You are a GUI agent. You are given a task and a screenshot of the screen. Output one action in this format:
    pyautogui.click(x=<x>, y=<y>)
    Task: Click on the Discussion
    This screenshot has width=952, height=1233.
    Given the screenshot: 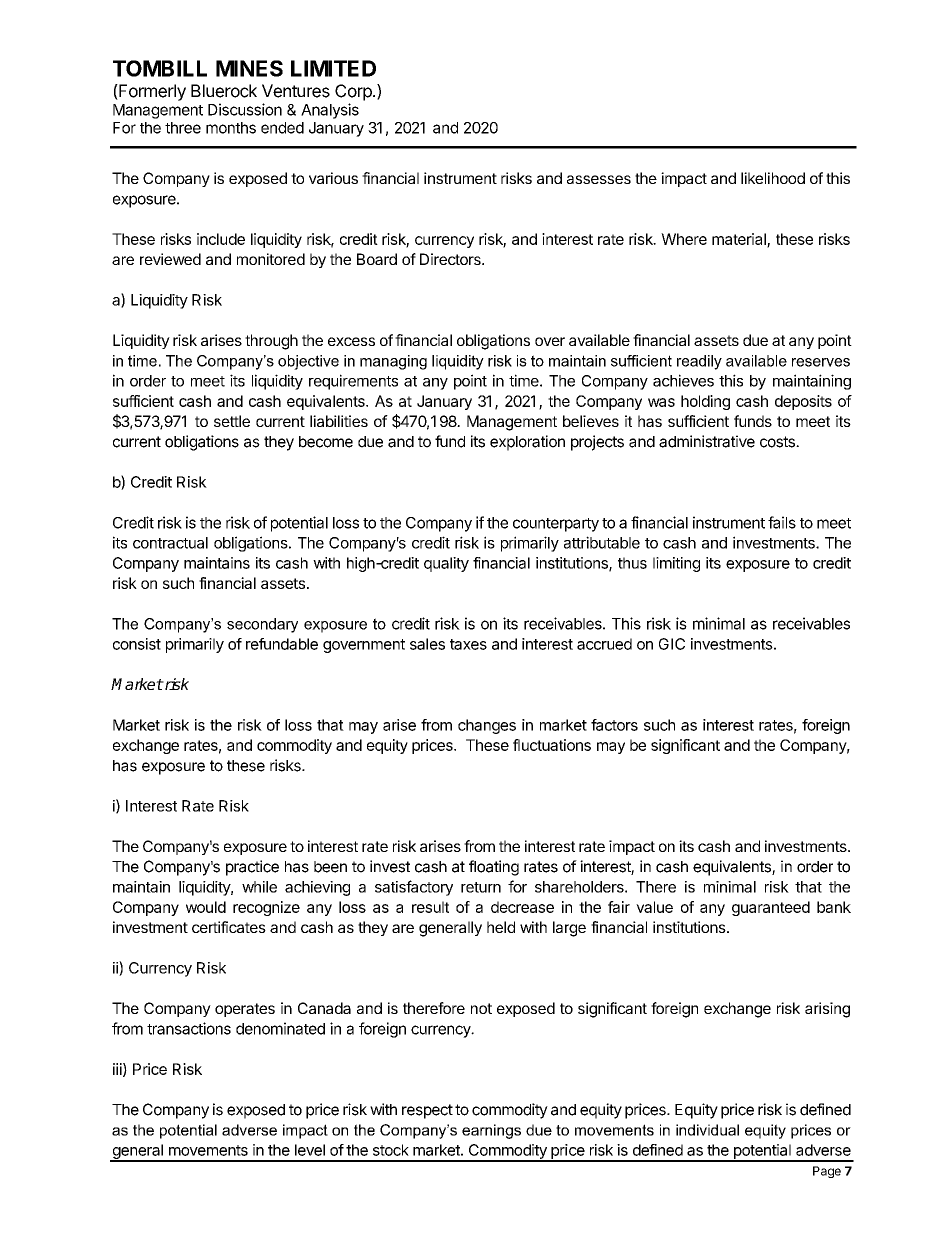 What is the action you would take?
    pyautogui.click(x=245, y=109)
